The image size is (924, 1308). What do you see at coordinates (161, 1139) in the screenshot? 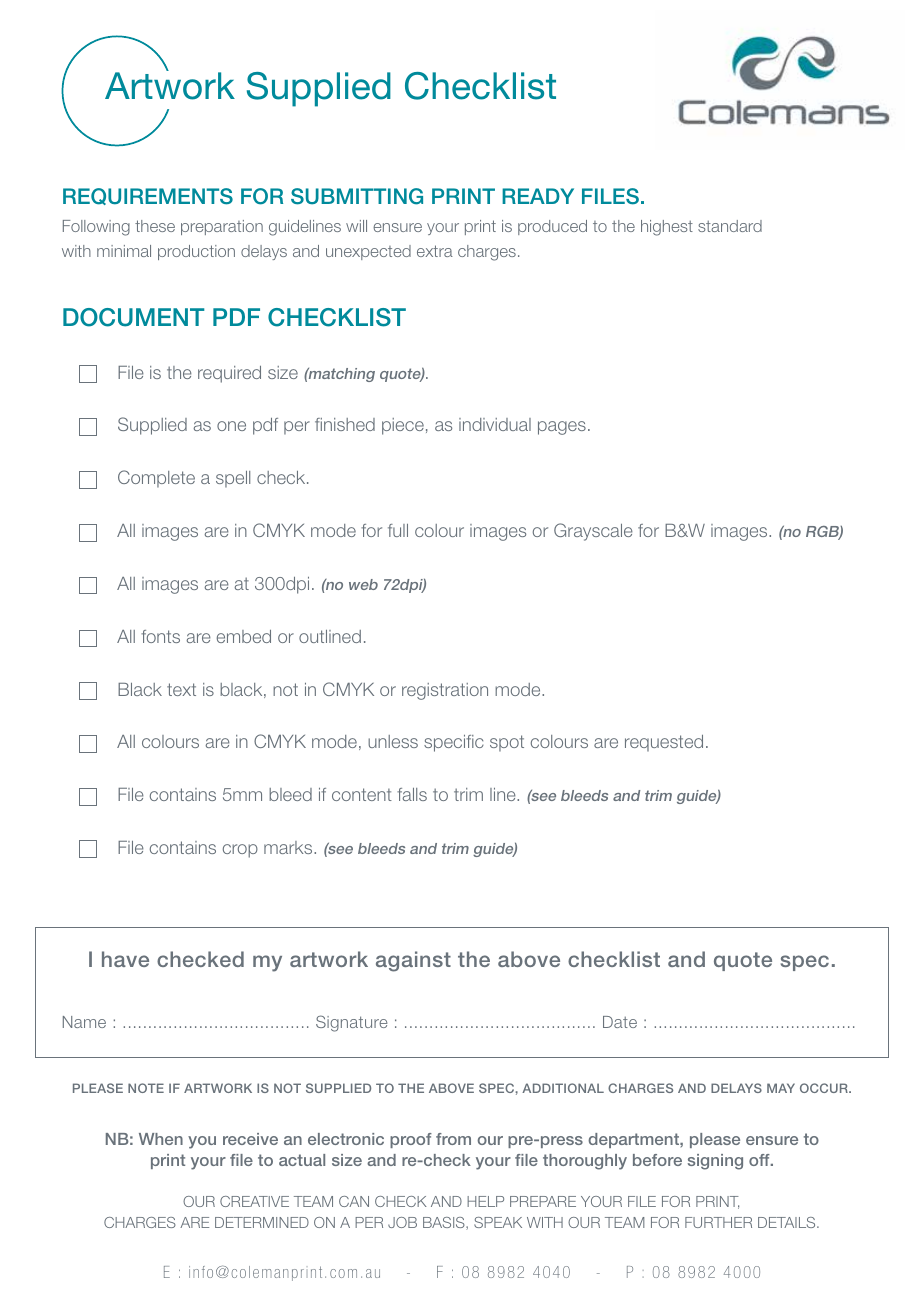
I see `When` at bounding box center [161, 1139].
